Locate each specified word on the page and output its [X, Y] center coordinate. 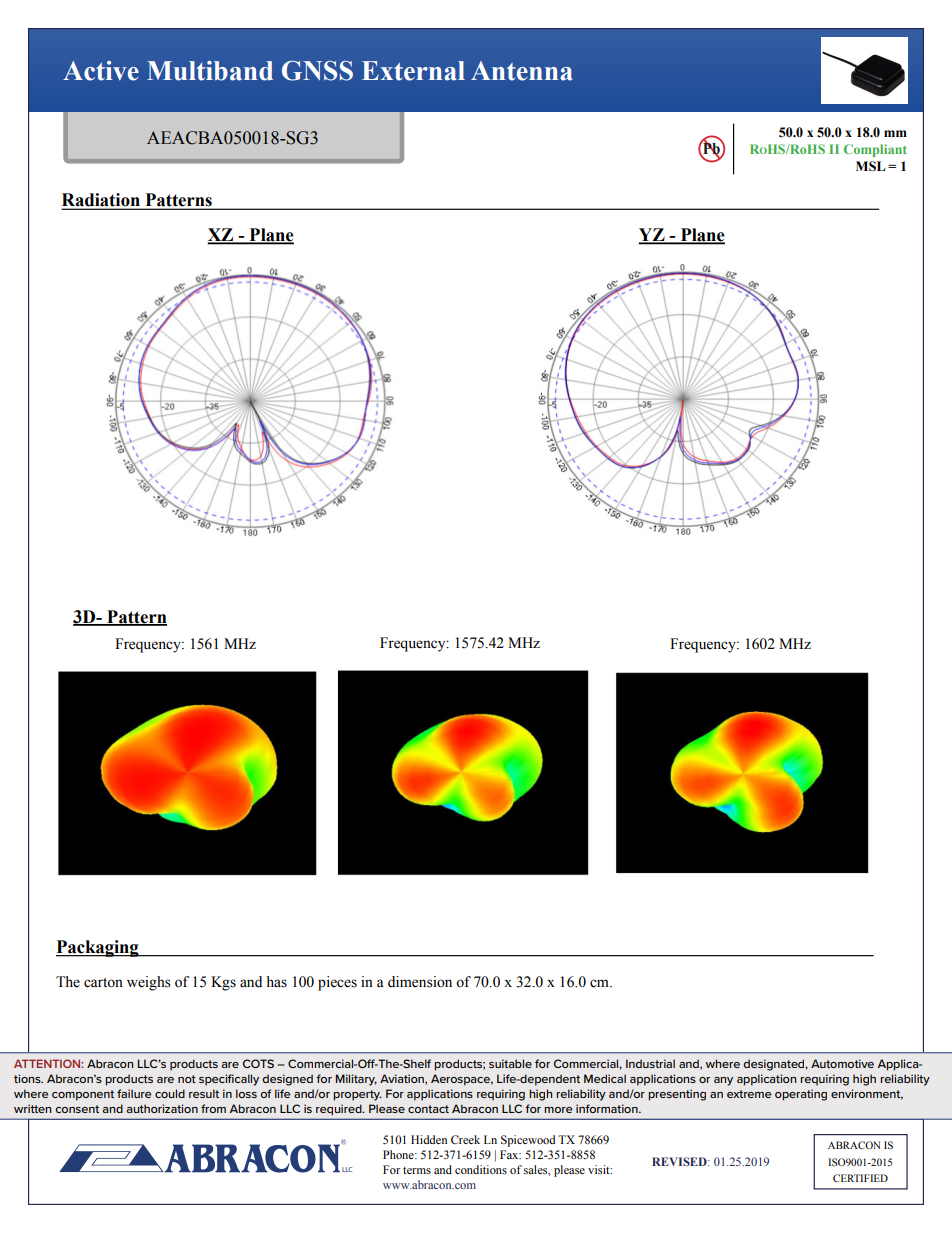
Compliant [875, 150]
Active [101, 71]
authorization [162, 1108]
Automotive [842, 1063]
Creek [465, 1139]
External [413, 71]
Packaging [98, 948]
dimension [420, 982]
